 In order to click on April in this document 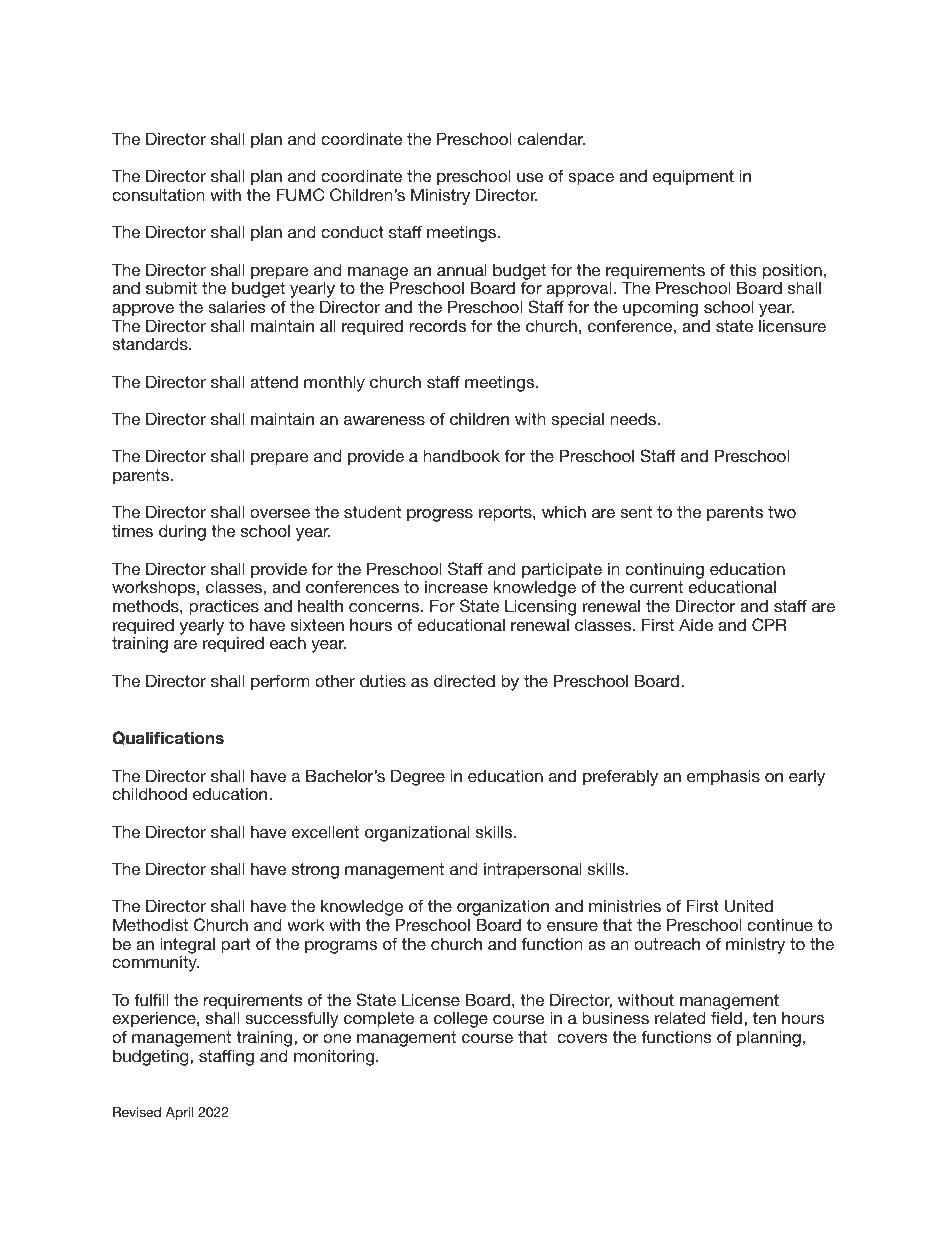, I will do `click(179, 1113)`.
